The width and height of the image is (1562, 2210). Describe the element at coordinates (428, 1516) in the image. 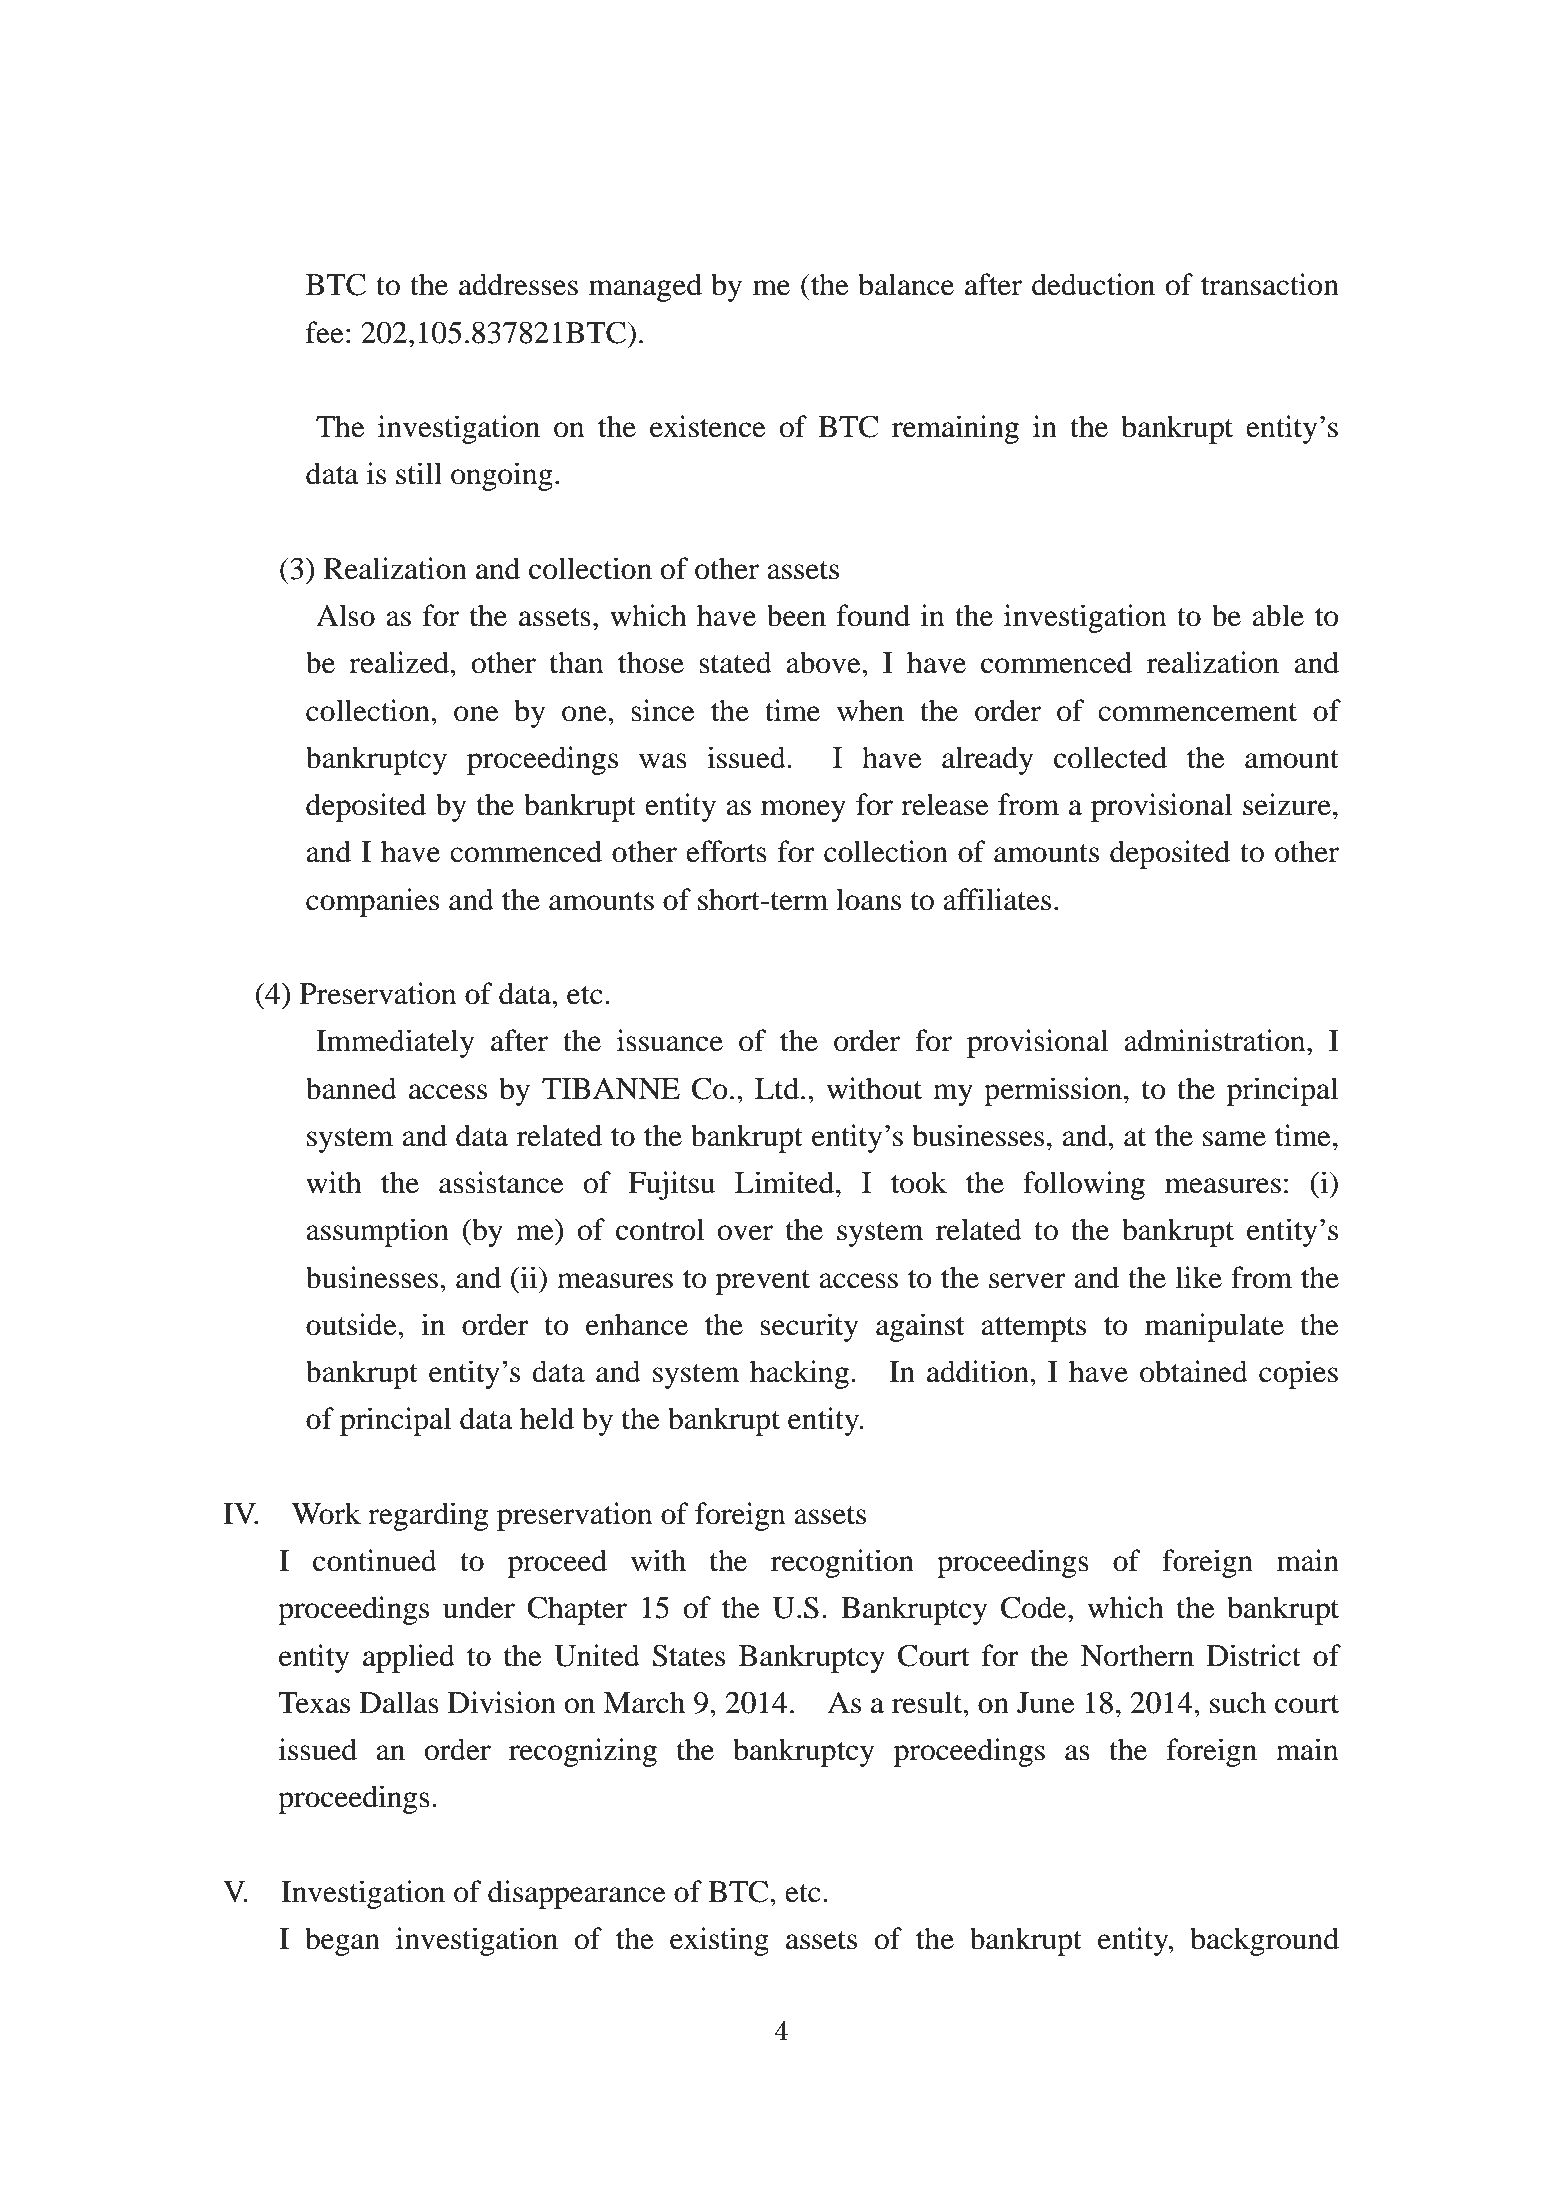

I see `regarding` at that location.
